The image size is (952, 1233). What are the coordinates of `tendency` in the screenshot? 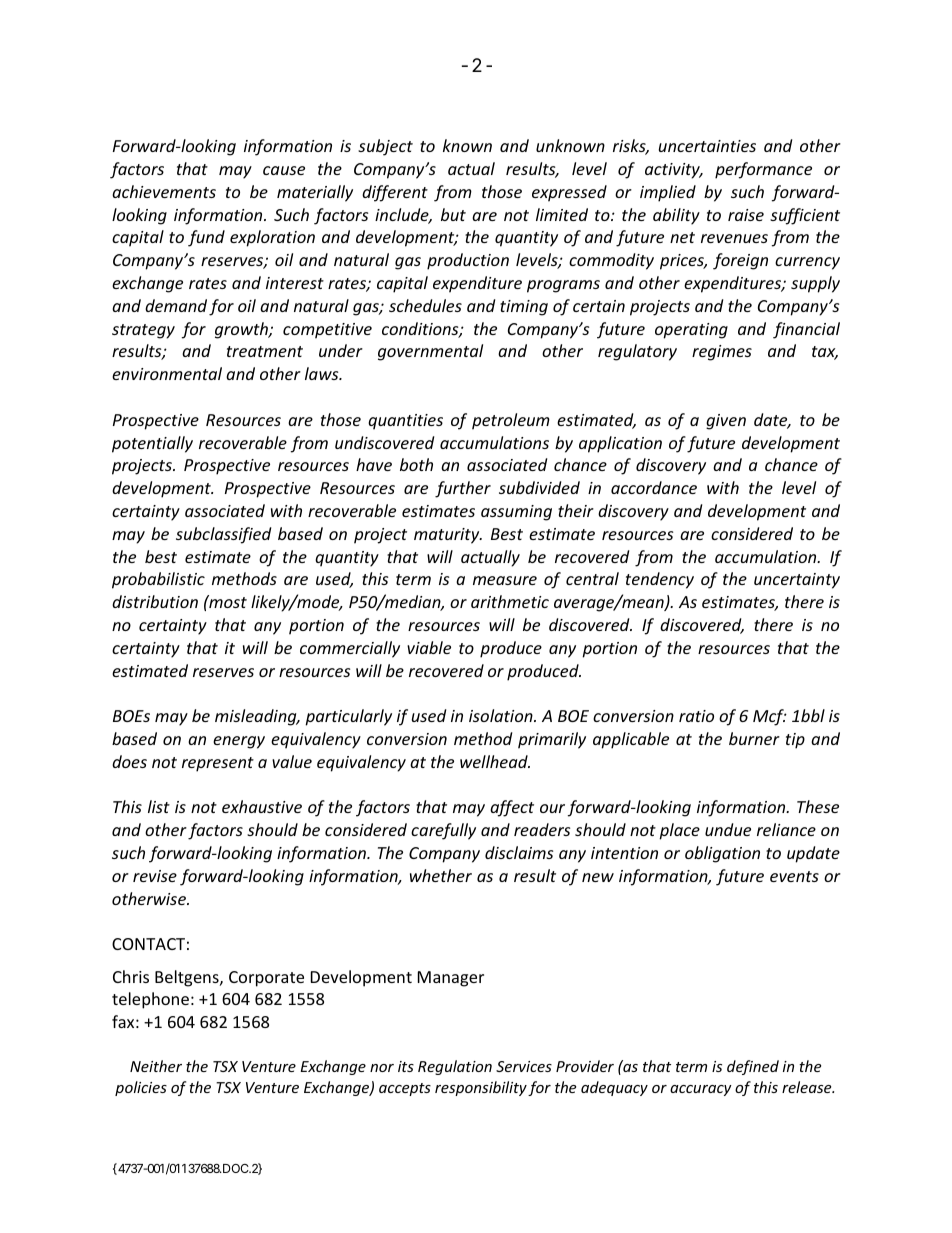 It's located at (660, 580).
